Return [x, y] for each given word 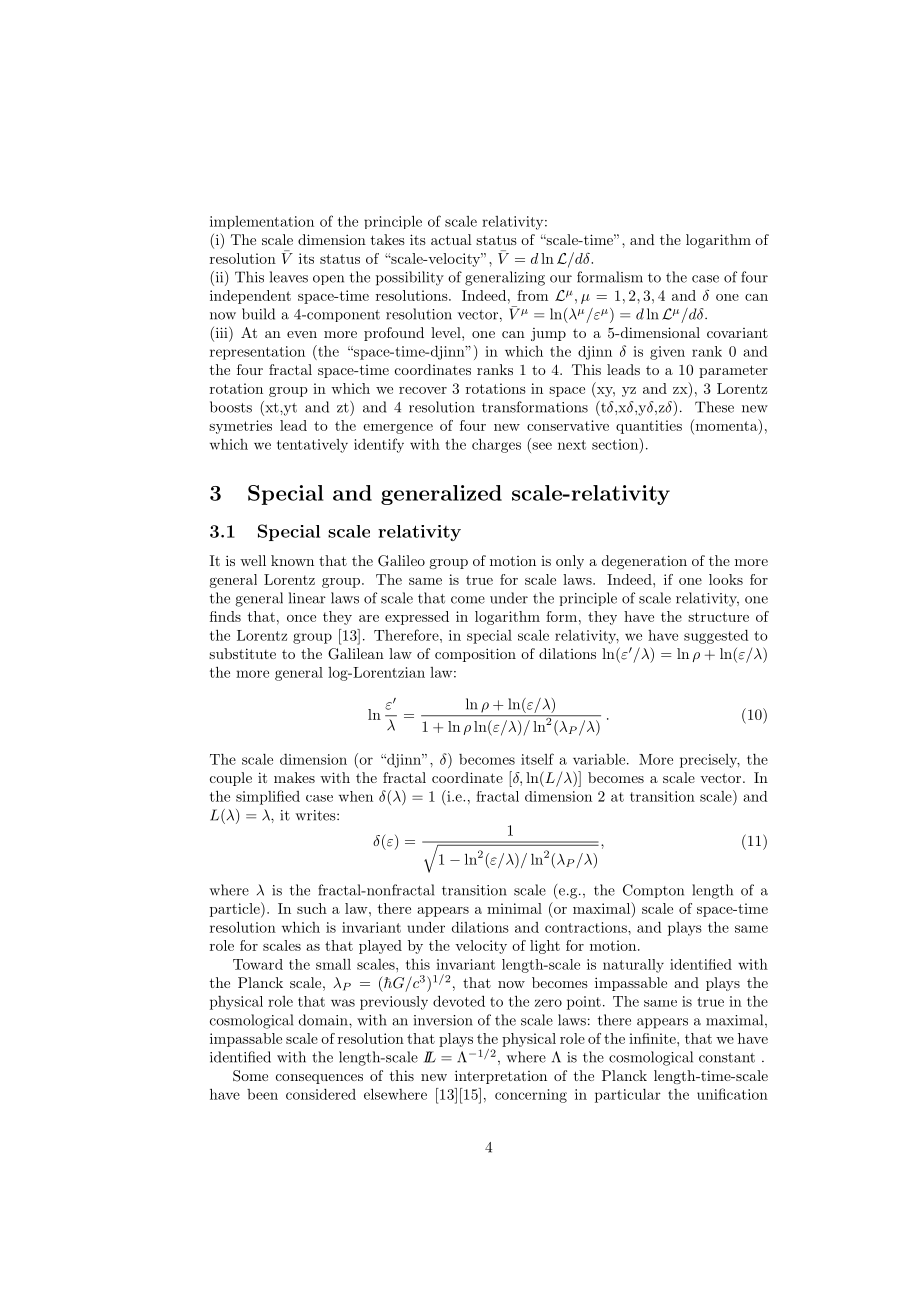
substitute [242, 653]
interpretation [501, 1077]
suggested [716, 637]
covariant [737, 333]
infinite [653, 1038]
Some [250, 1076]
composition [475, 655]
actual [451, 239]
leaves [289, 277]
